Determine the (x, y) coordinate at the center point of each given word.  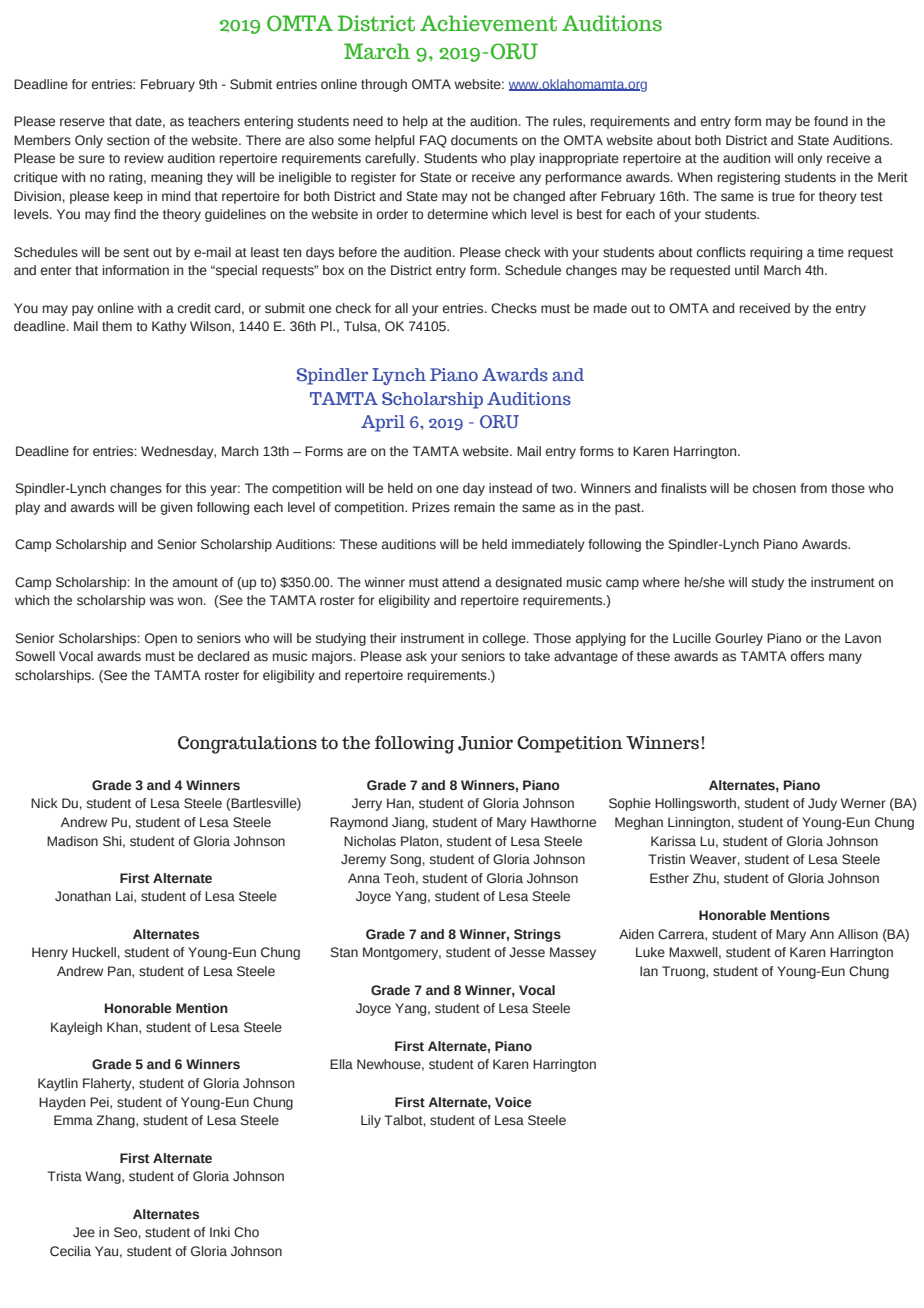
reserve (82, 122)
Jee (84, 1232)
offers (807, 656)
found (831, 121)
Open (161, 639)
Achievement (488, 23)
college (505, 639)
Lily (371, 1121)
